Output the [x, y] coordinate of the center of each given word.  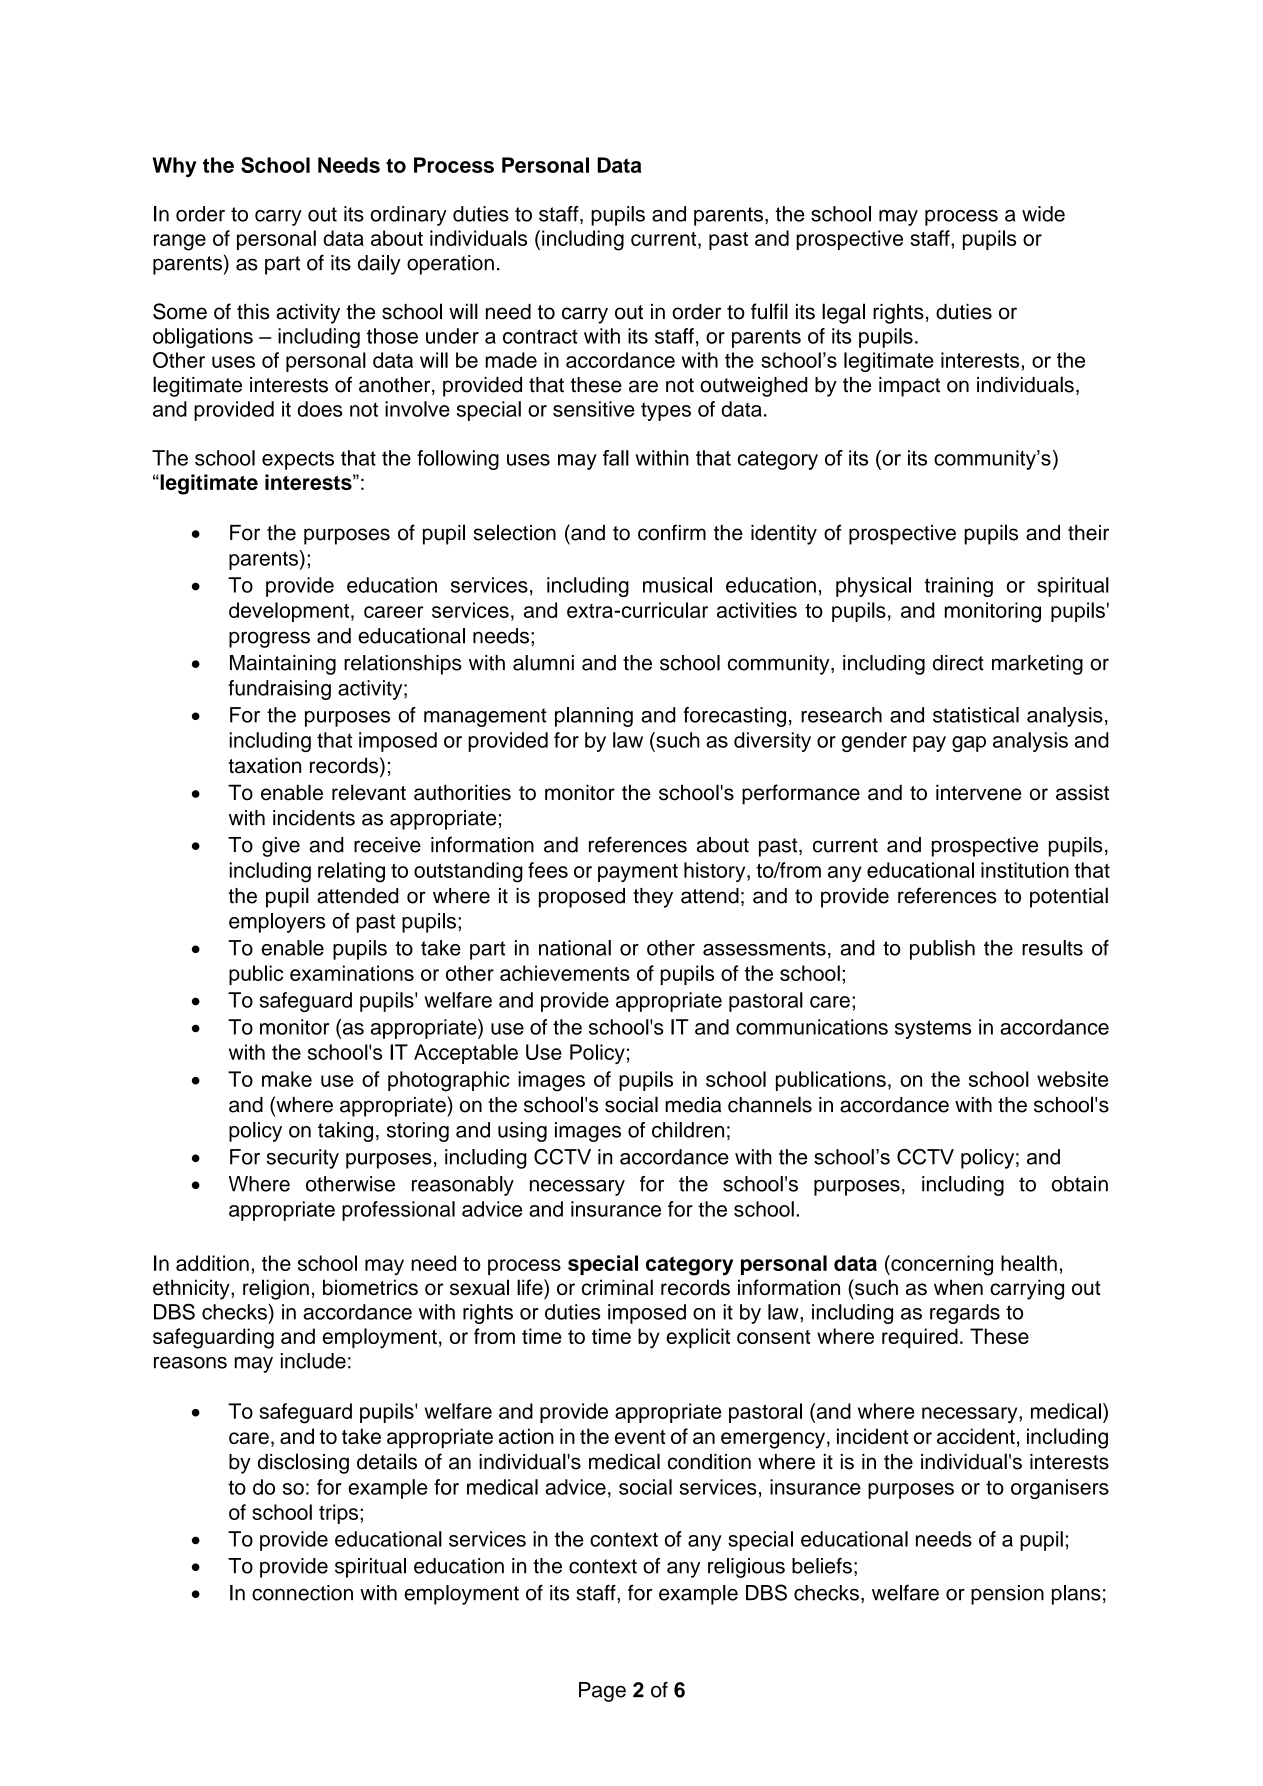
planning [594, 717]
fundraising [279, 690]
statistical [976, 715]
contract [540, 336]
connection [302, 1593]
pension [1007, 1595]
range [180, 242]
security [302, 1159]
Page [602, 1692]
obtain [1080, 1184]
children [688, 1130]
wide [1043, 214]
